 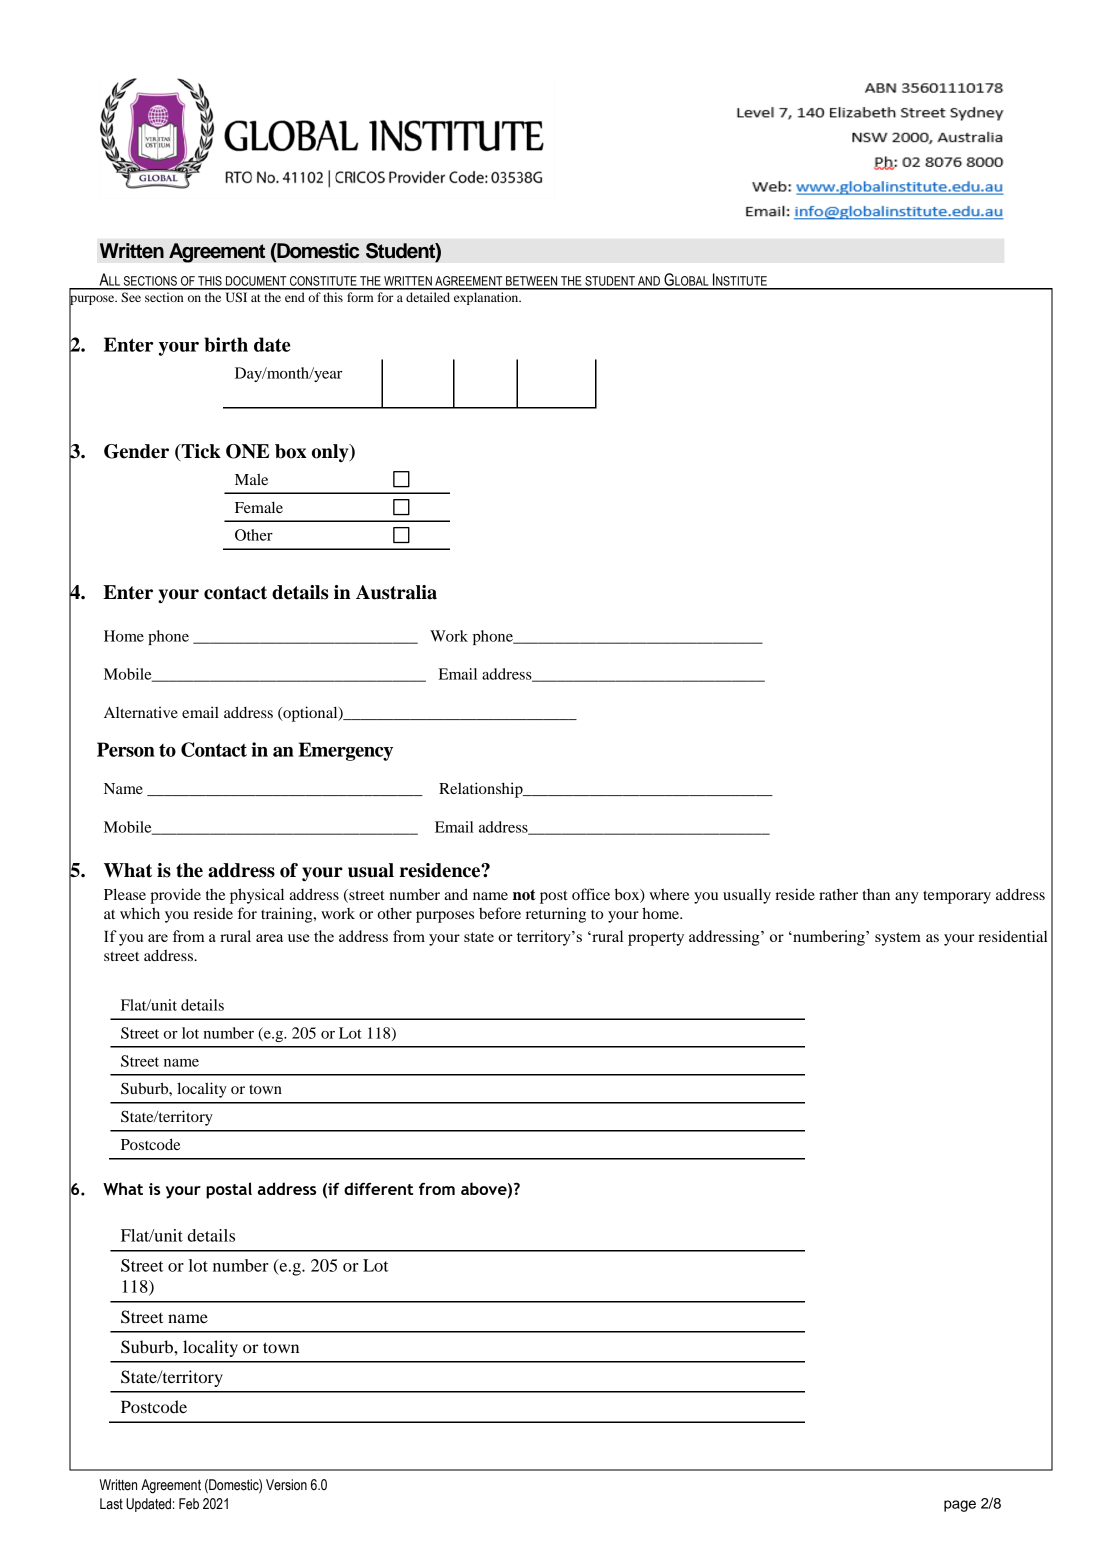 I want to click on Alternative, so click(x=141, y=712).
